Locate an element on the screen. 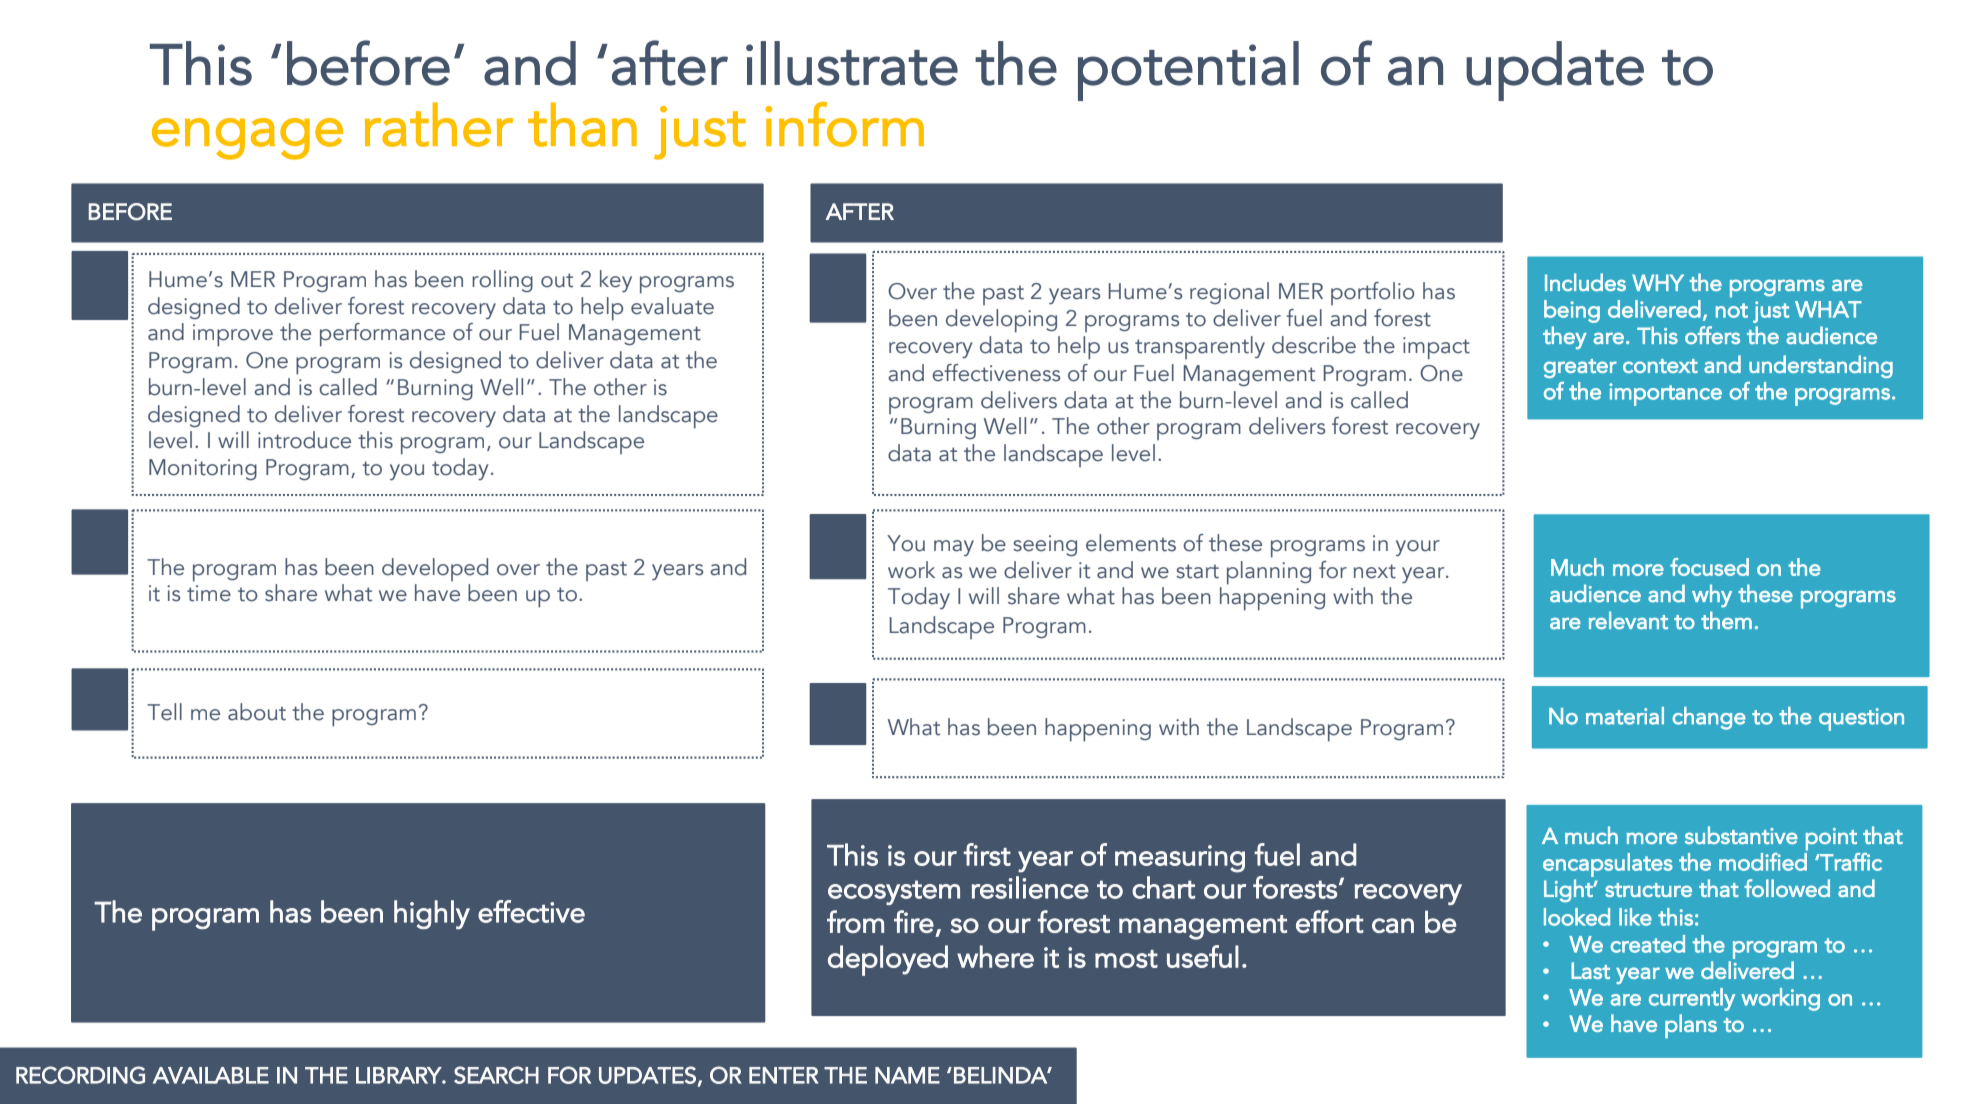 This screenshot has width=1963, height=1104. time is located at coordinates (209, 593).
